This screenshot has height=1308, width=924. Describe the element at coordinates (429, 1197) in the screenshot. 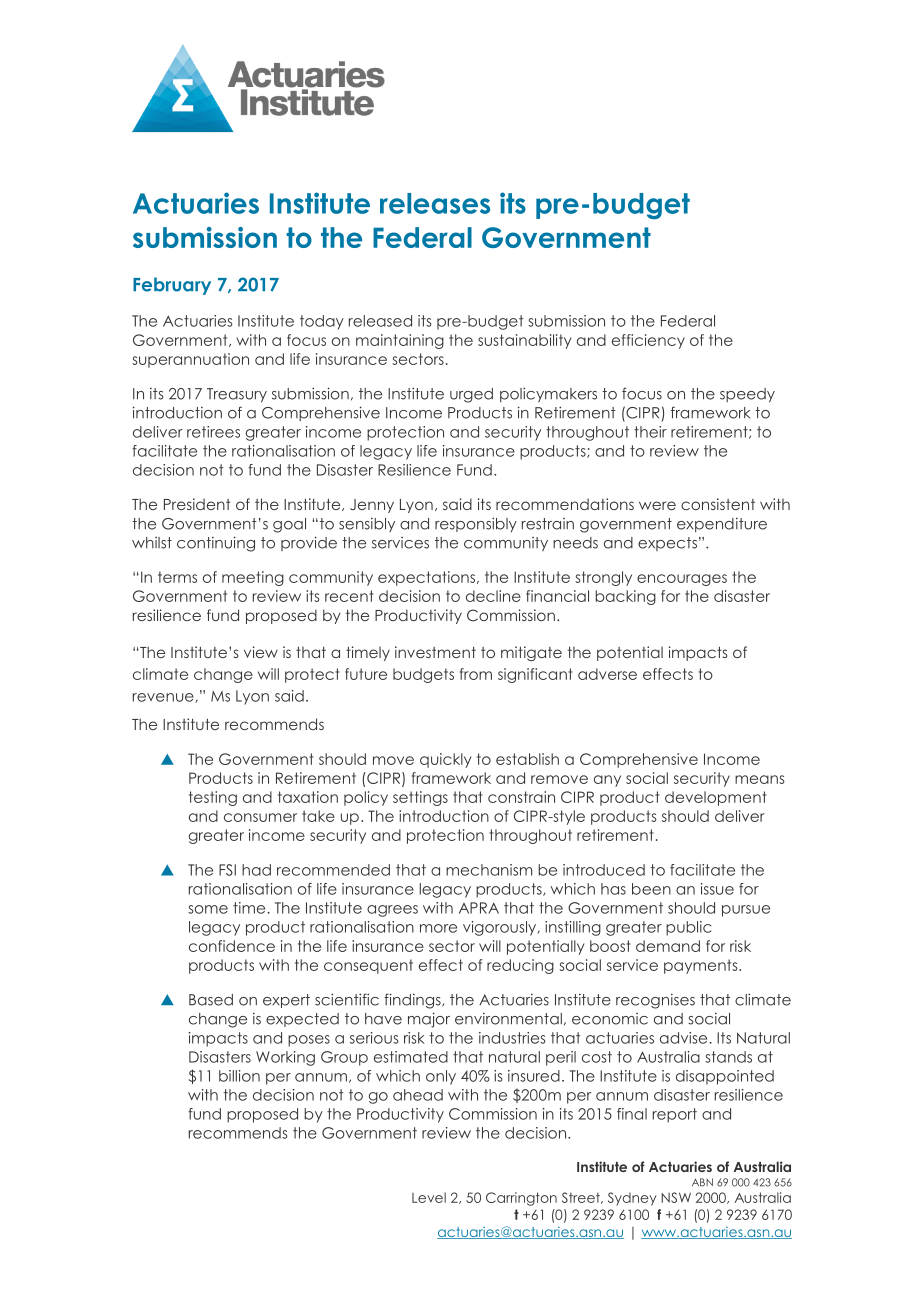

I see `Level` at that location.
